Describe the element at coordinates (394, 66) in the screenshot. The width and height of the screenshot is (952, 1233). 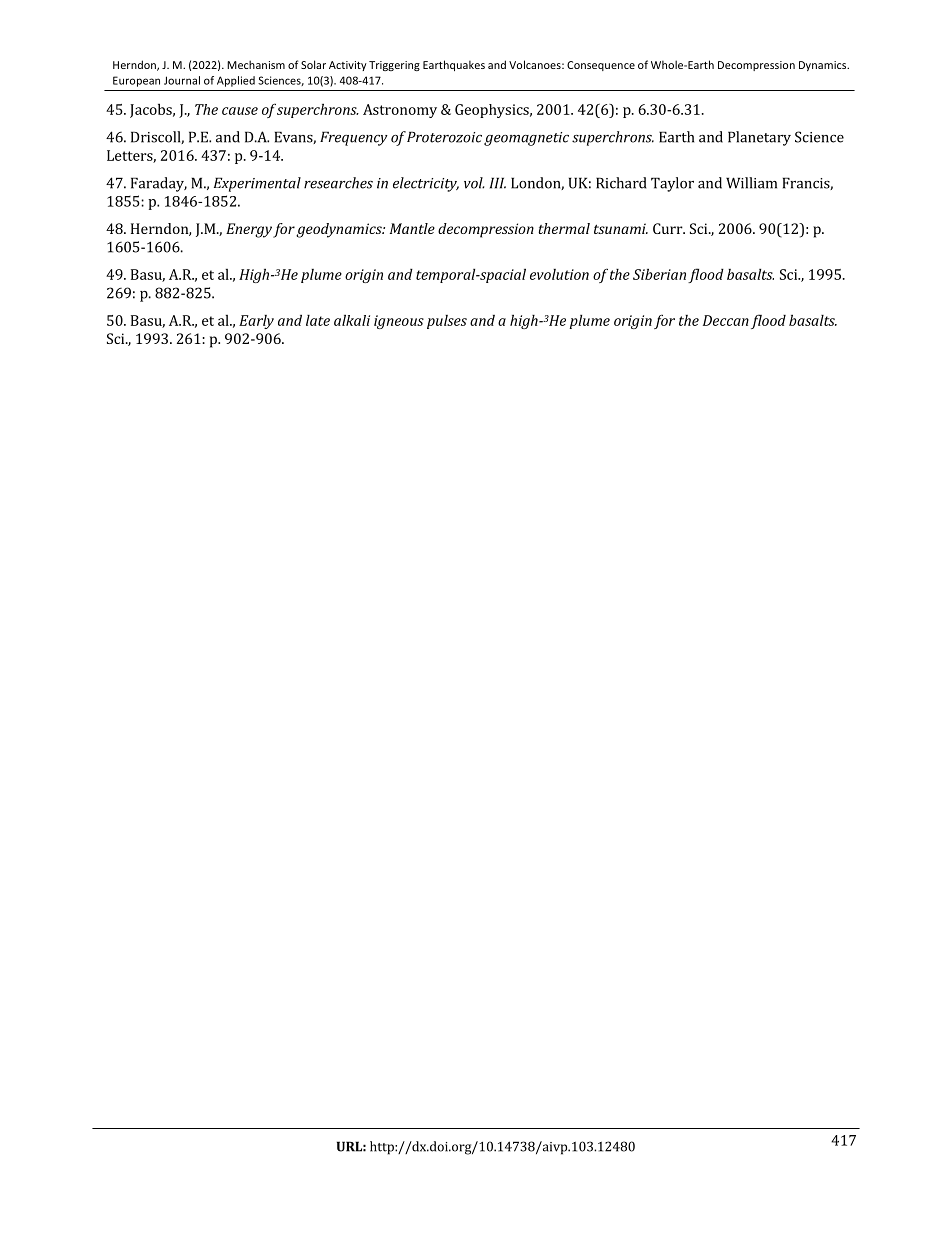
I see `Triggering` at that location.
